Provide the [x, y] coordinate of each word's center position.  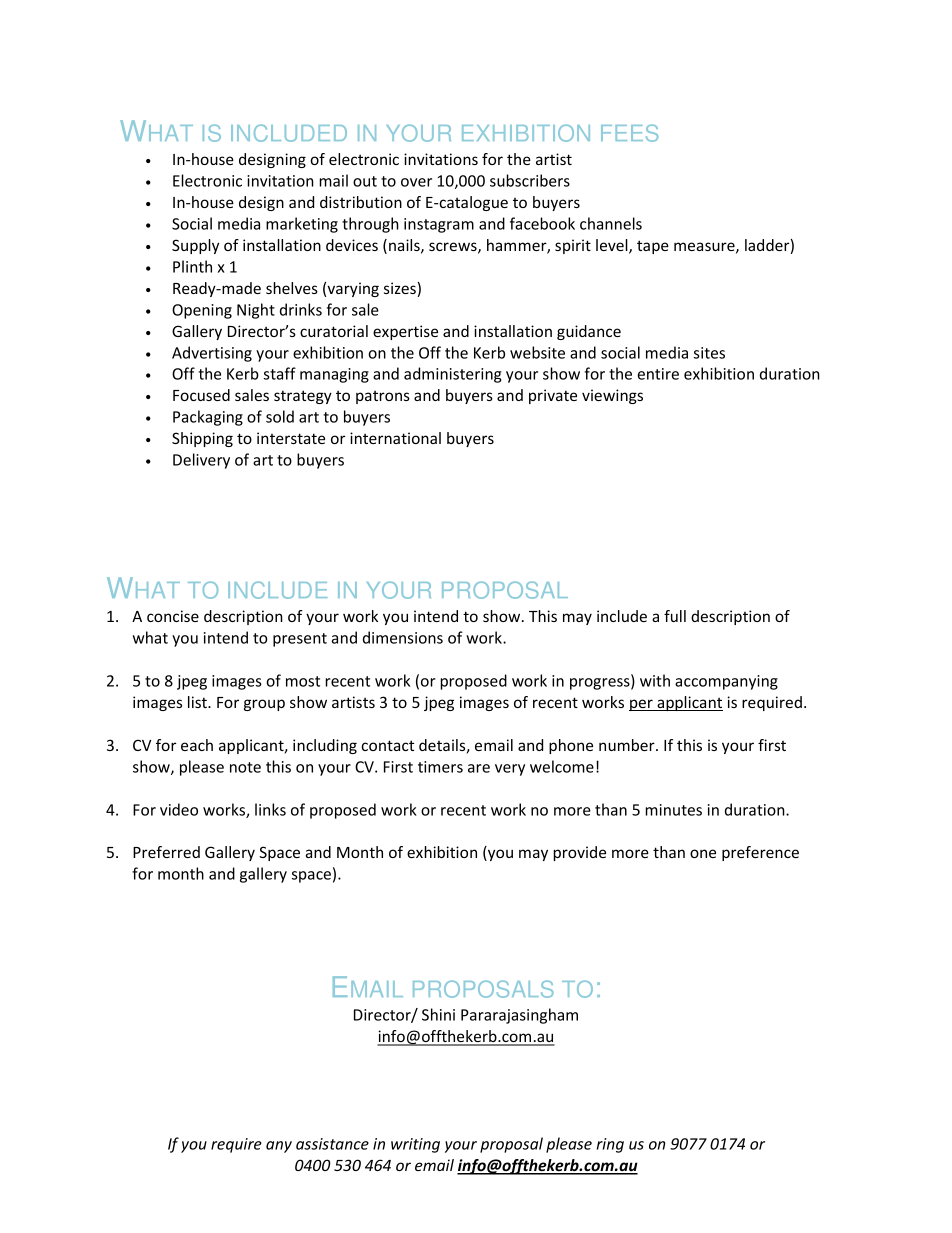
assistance [332, 1144]
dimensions [403, 637]
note [245, 767]
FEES [629, 133]
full [675, 616]
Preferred [166, 852]
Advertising [212, 354]
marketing [302, 225]
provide [579, 853]
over [416, 182]
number [628, 745]
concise [173, 616]
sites [709, 353]
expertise [405, 332]
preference [760, 853]
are [479, 768]
